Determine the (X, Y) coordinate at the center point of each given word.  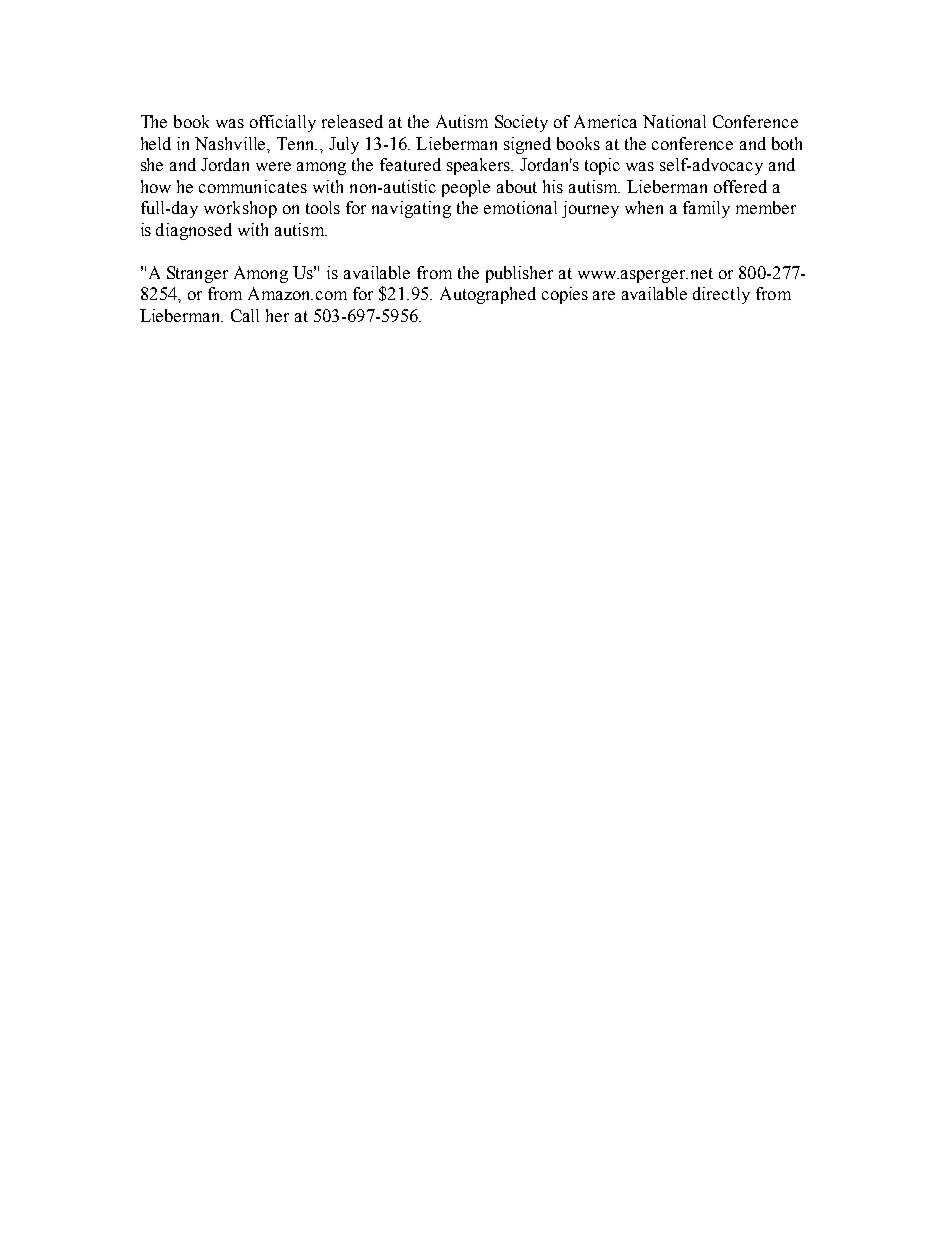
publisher (519, 274)
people (466, 188)
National (674, 121)
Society (521, 123)
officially (283, 123)
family (706, 209)
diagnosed (194, 231)
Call (245, 315)
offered (740, 186)
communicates (253, 186)
